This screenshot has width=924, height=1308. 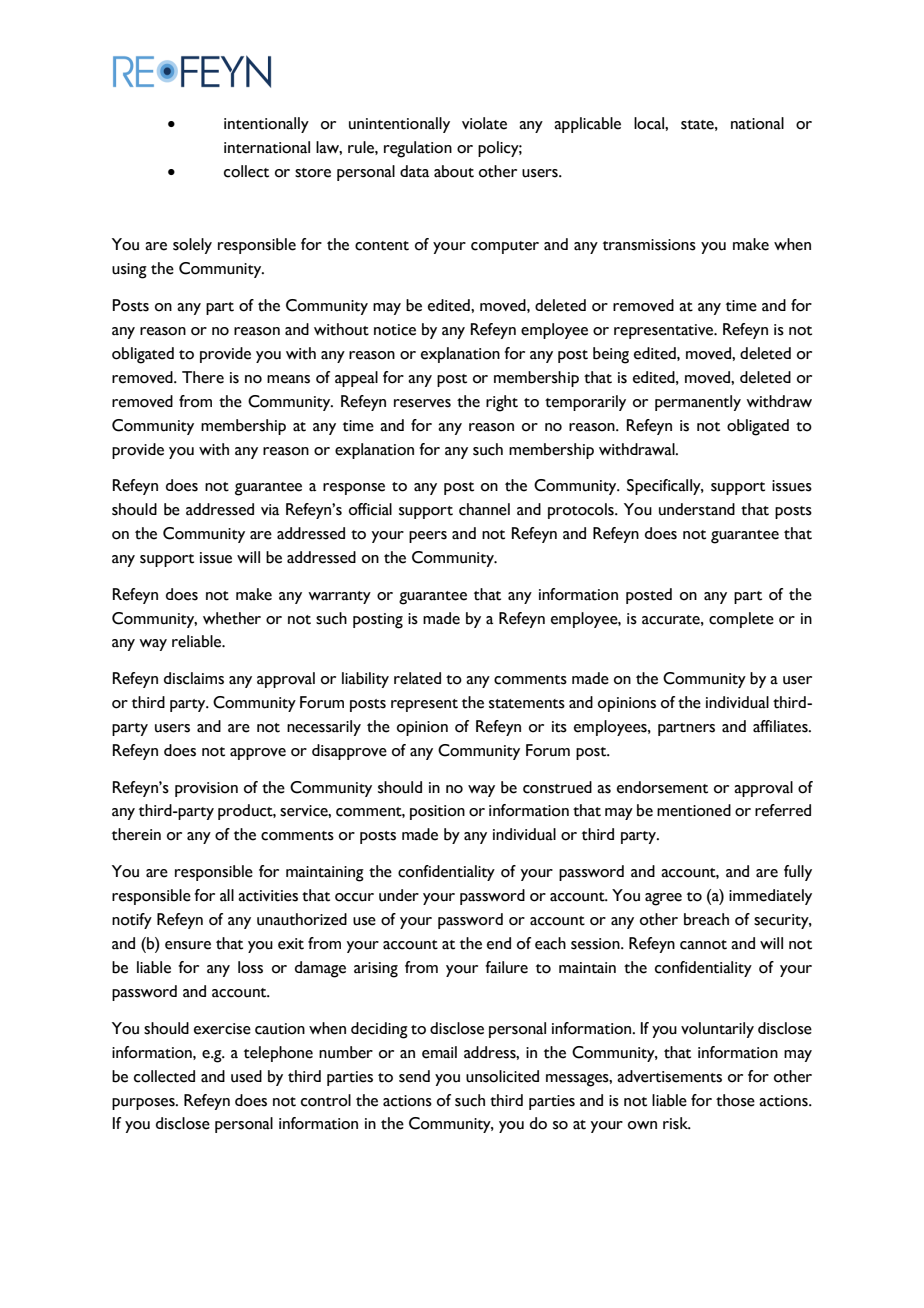 I want to click on right, so click(x=502, y=403).
